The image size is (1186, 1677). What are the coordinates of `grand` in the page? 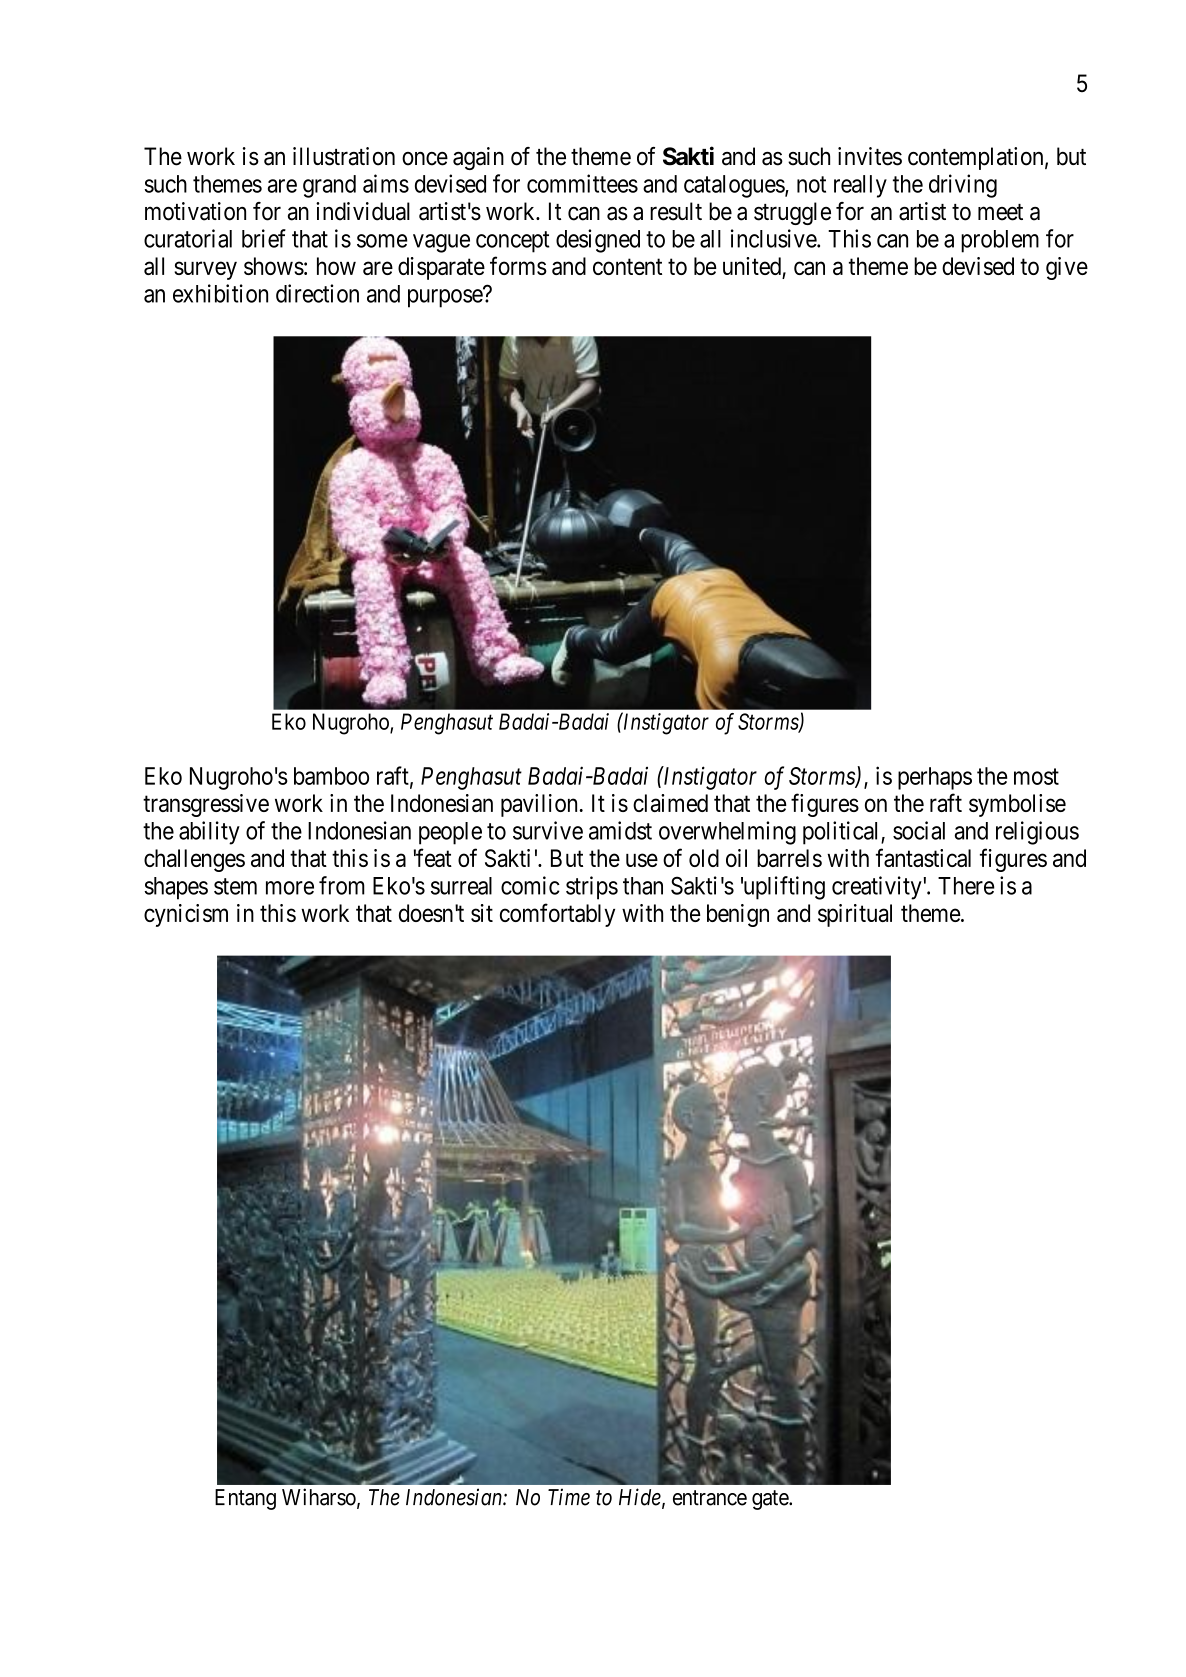 It's located at (329, 186).
